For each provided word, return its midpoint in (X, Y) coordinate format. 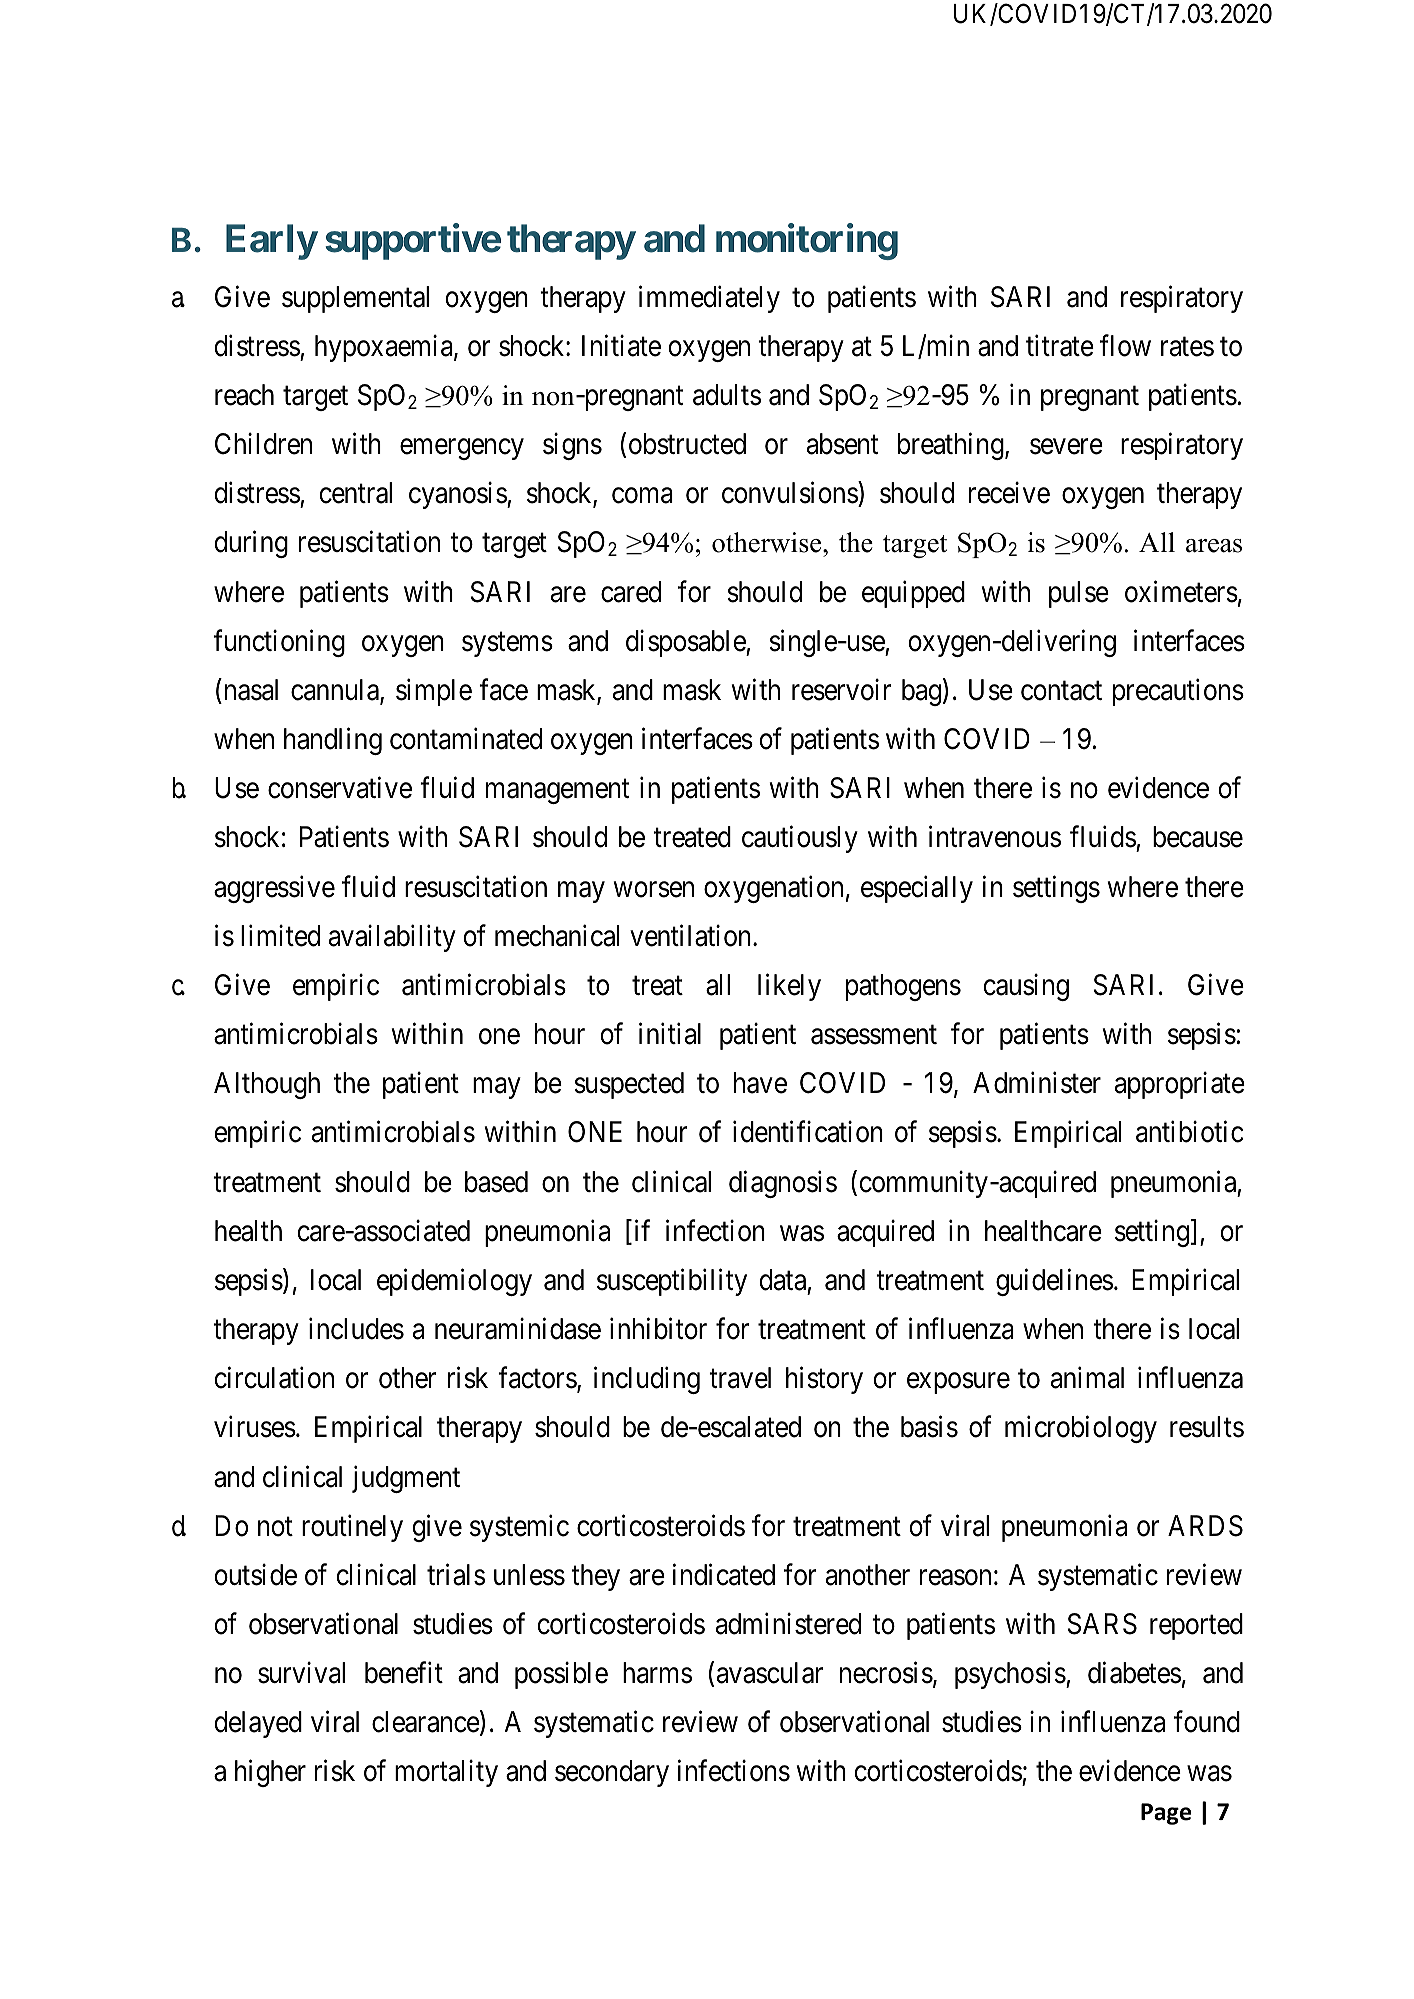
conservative (340, 788)
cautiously (800, 839)
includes (356, 1329)
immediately (709, 299)
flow (1125, 346)
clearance (426, 1722)
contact (1061, 691)
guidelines (1054, 1282)
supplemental (355, 299)
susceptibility (672, 1282)
